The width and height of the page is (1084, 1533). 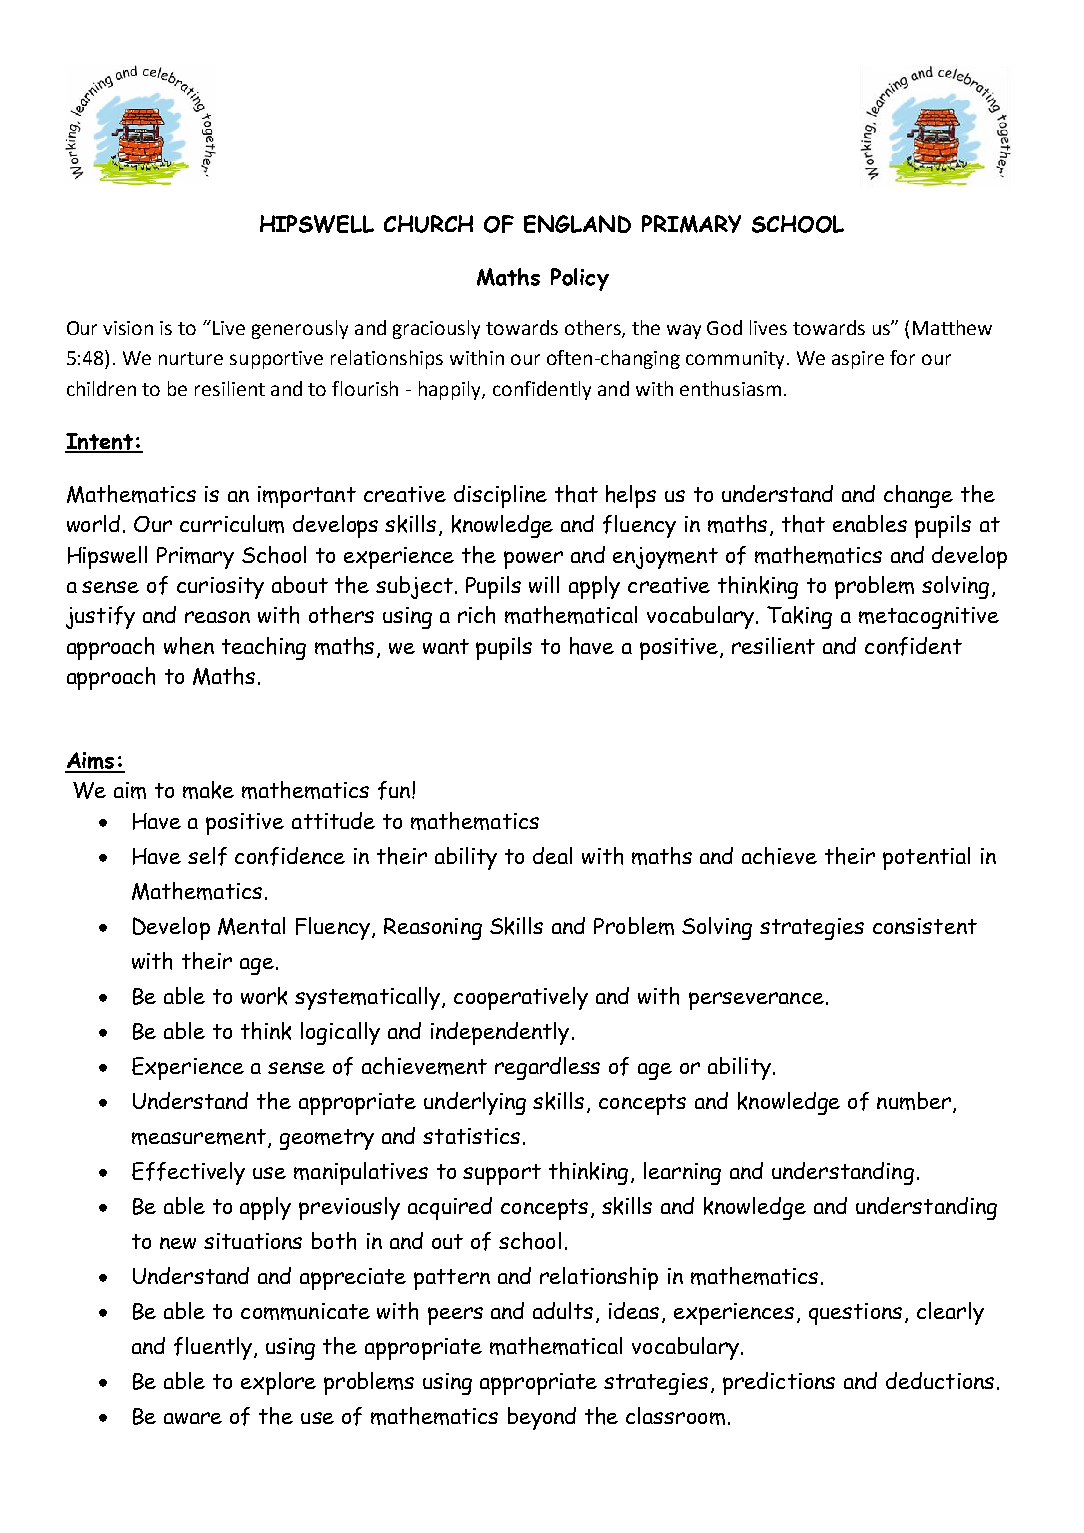 I want to click on aware, so click(x=193, y=1418).
